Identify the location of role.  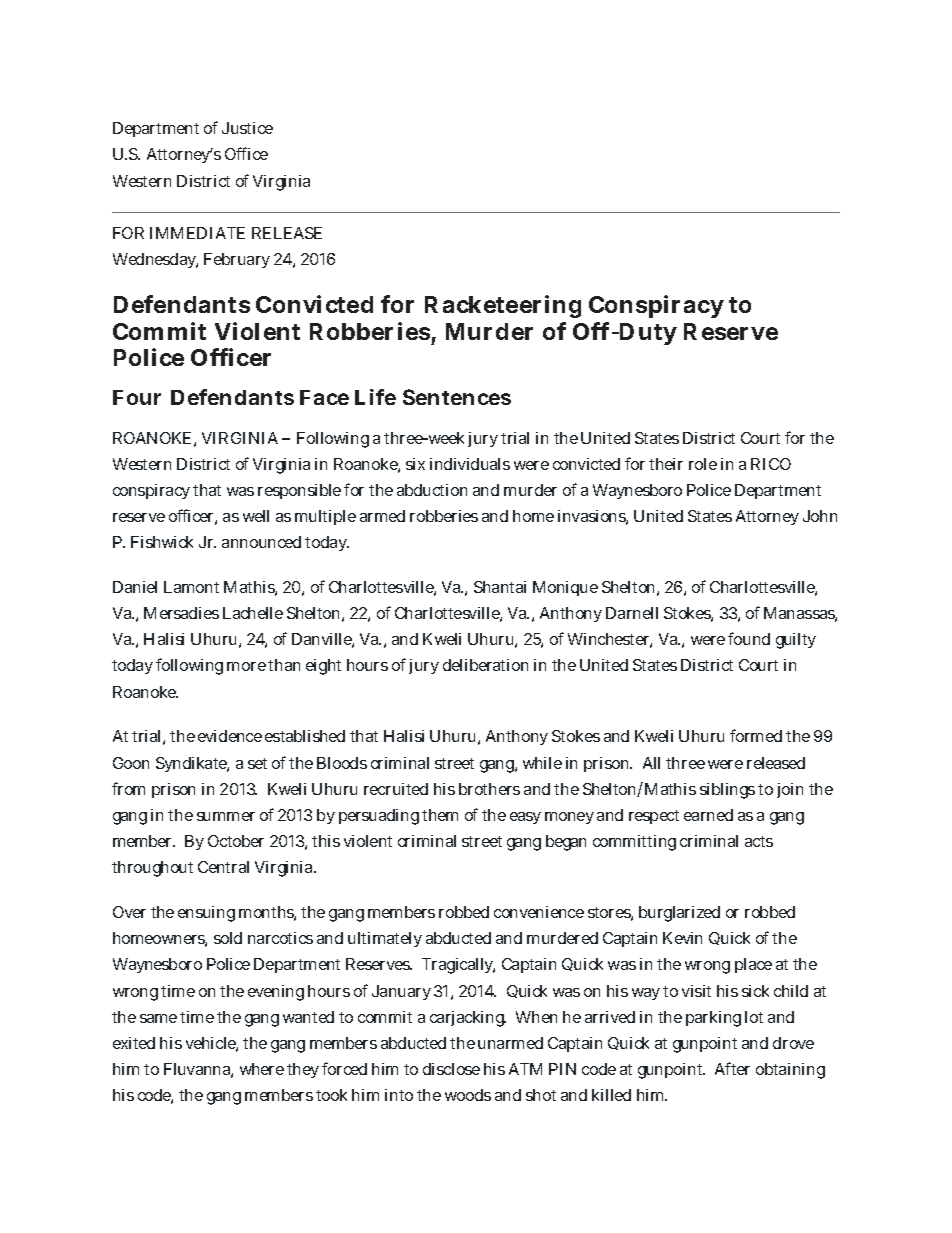
(703, 464).
